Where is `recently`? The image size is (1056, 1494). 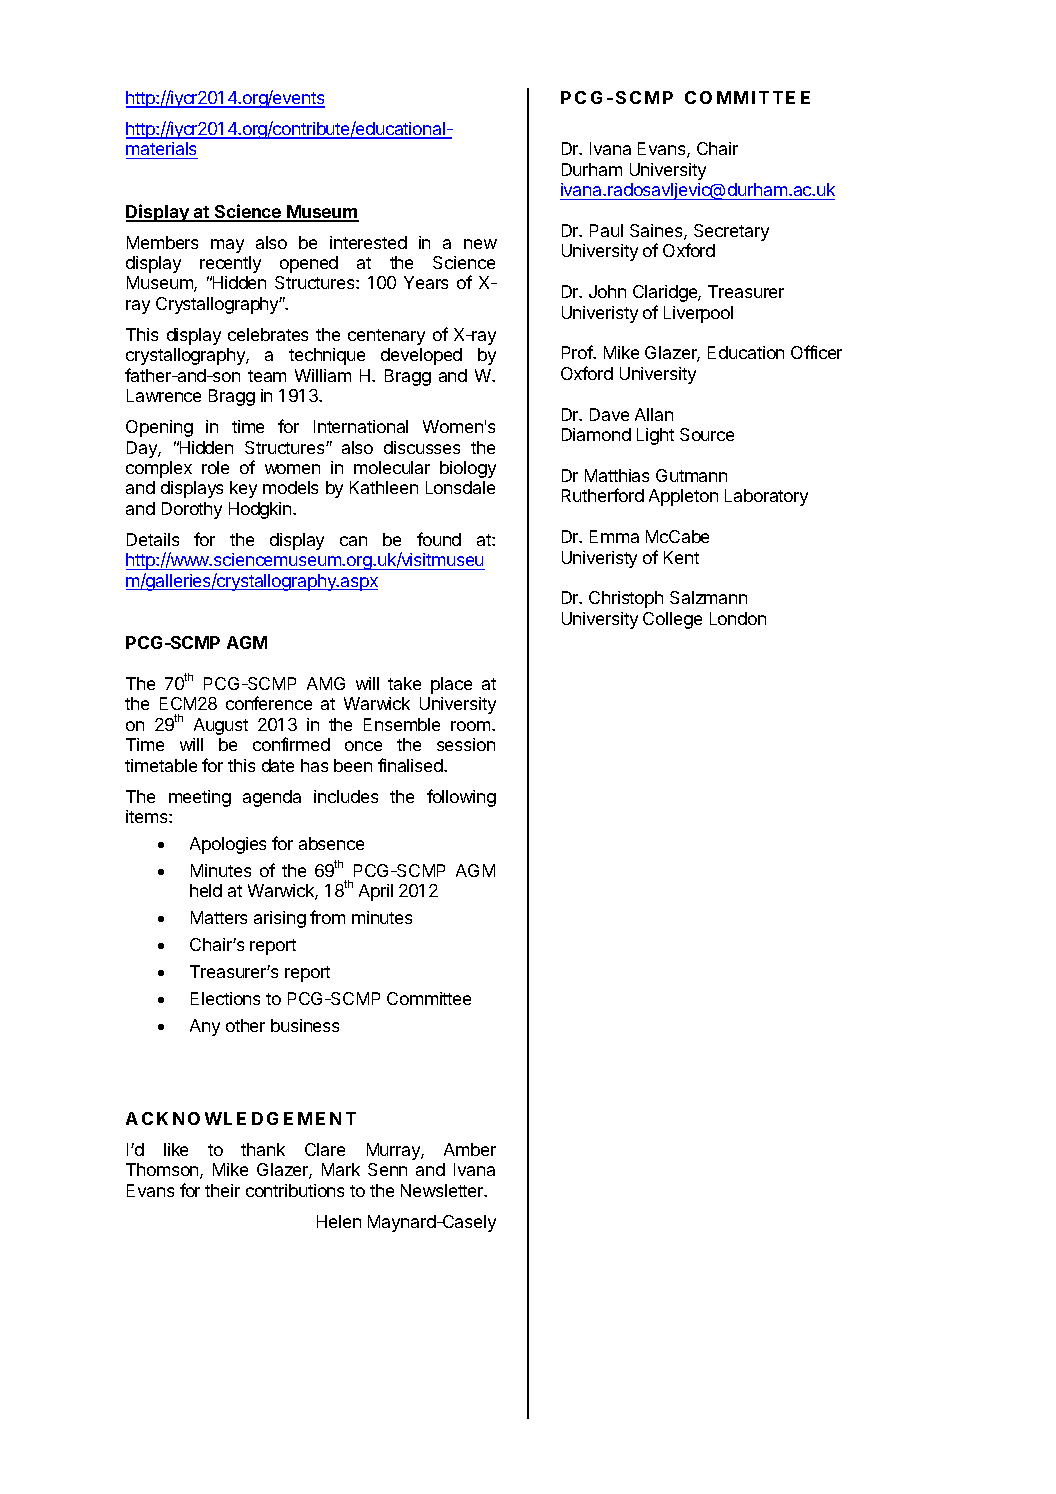 recently is located at coordinates (230, 264).
